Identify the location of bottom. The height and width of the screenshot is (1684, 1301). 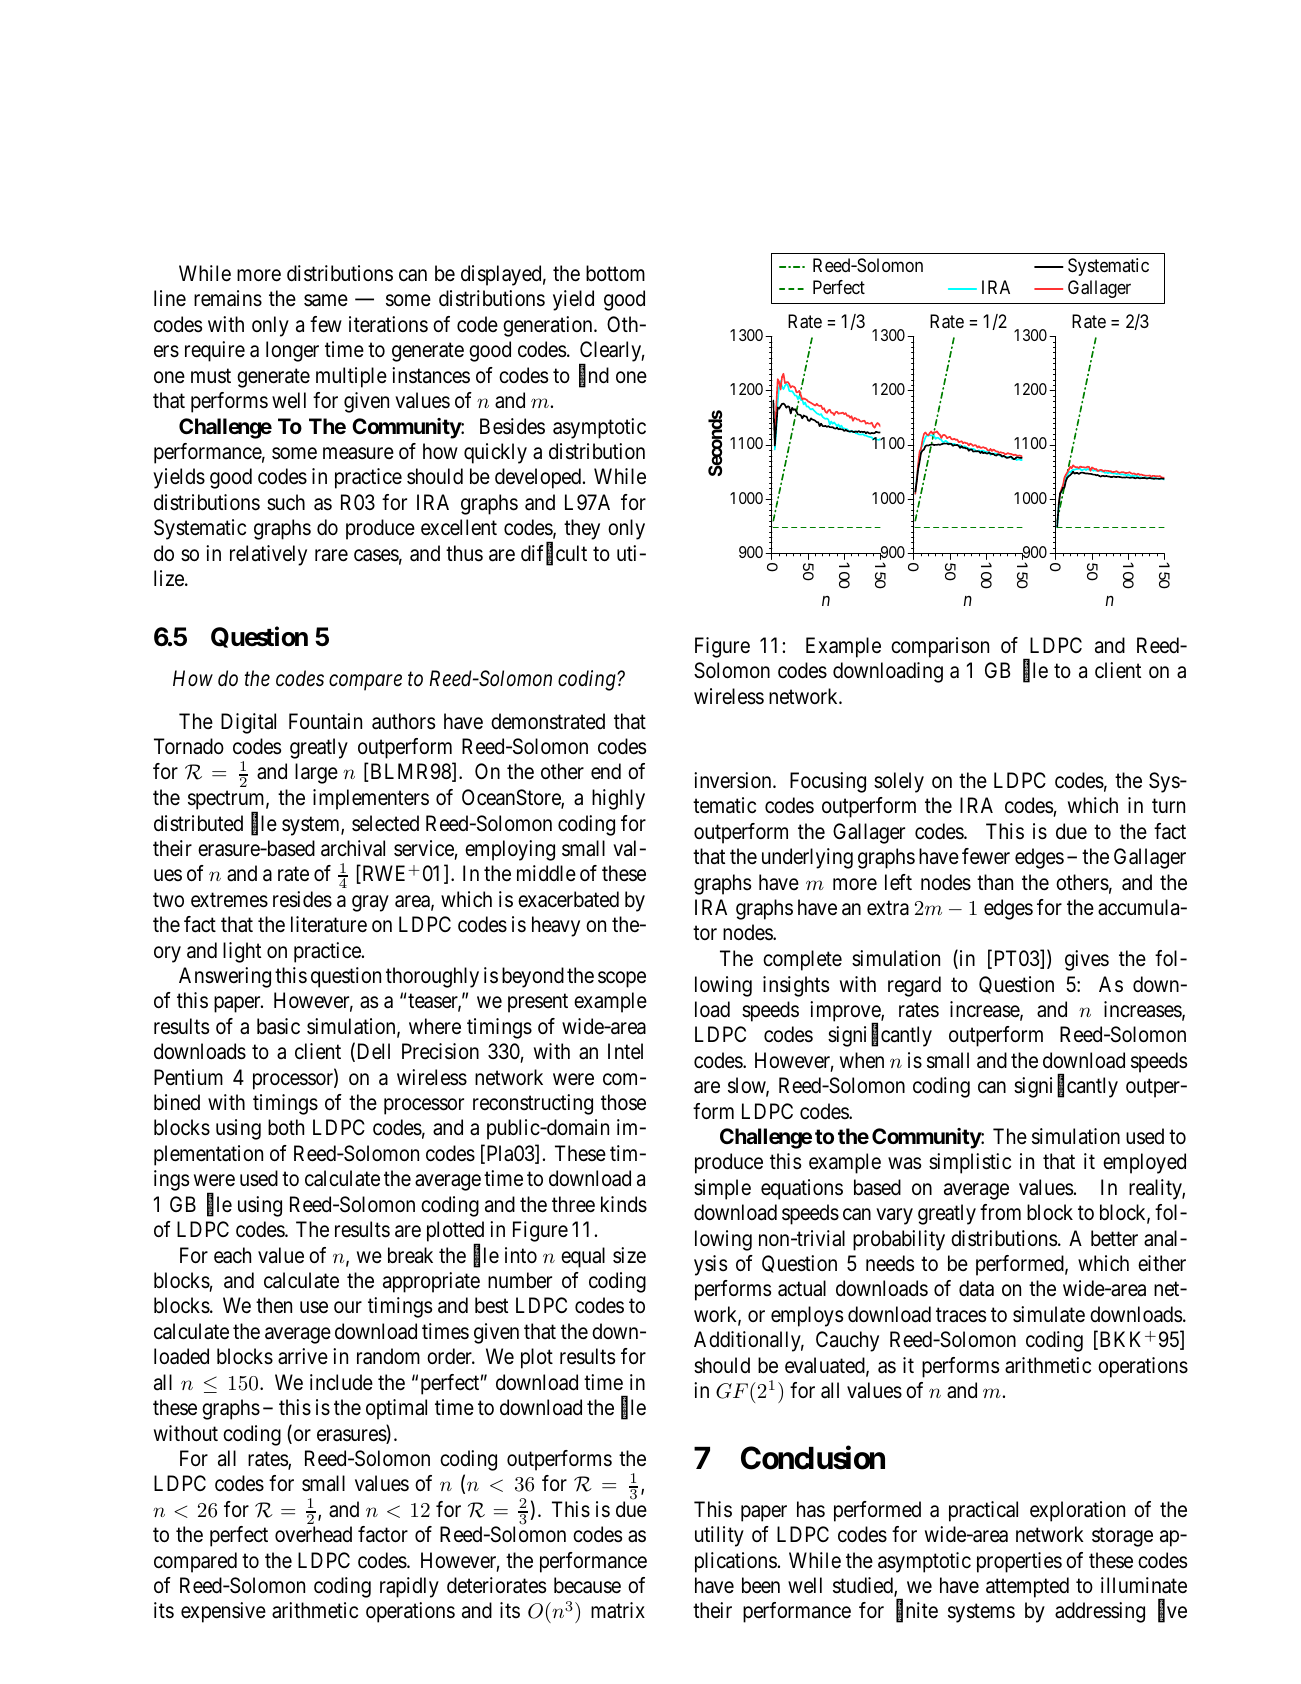
(615, 273).
